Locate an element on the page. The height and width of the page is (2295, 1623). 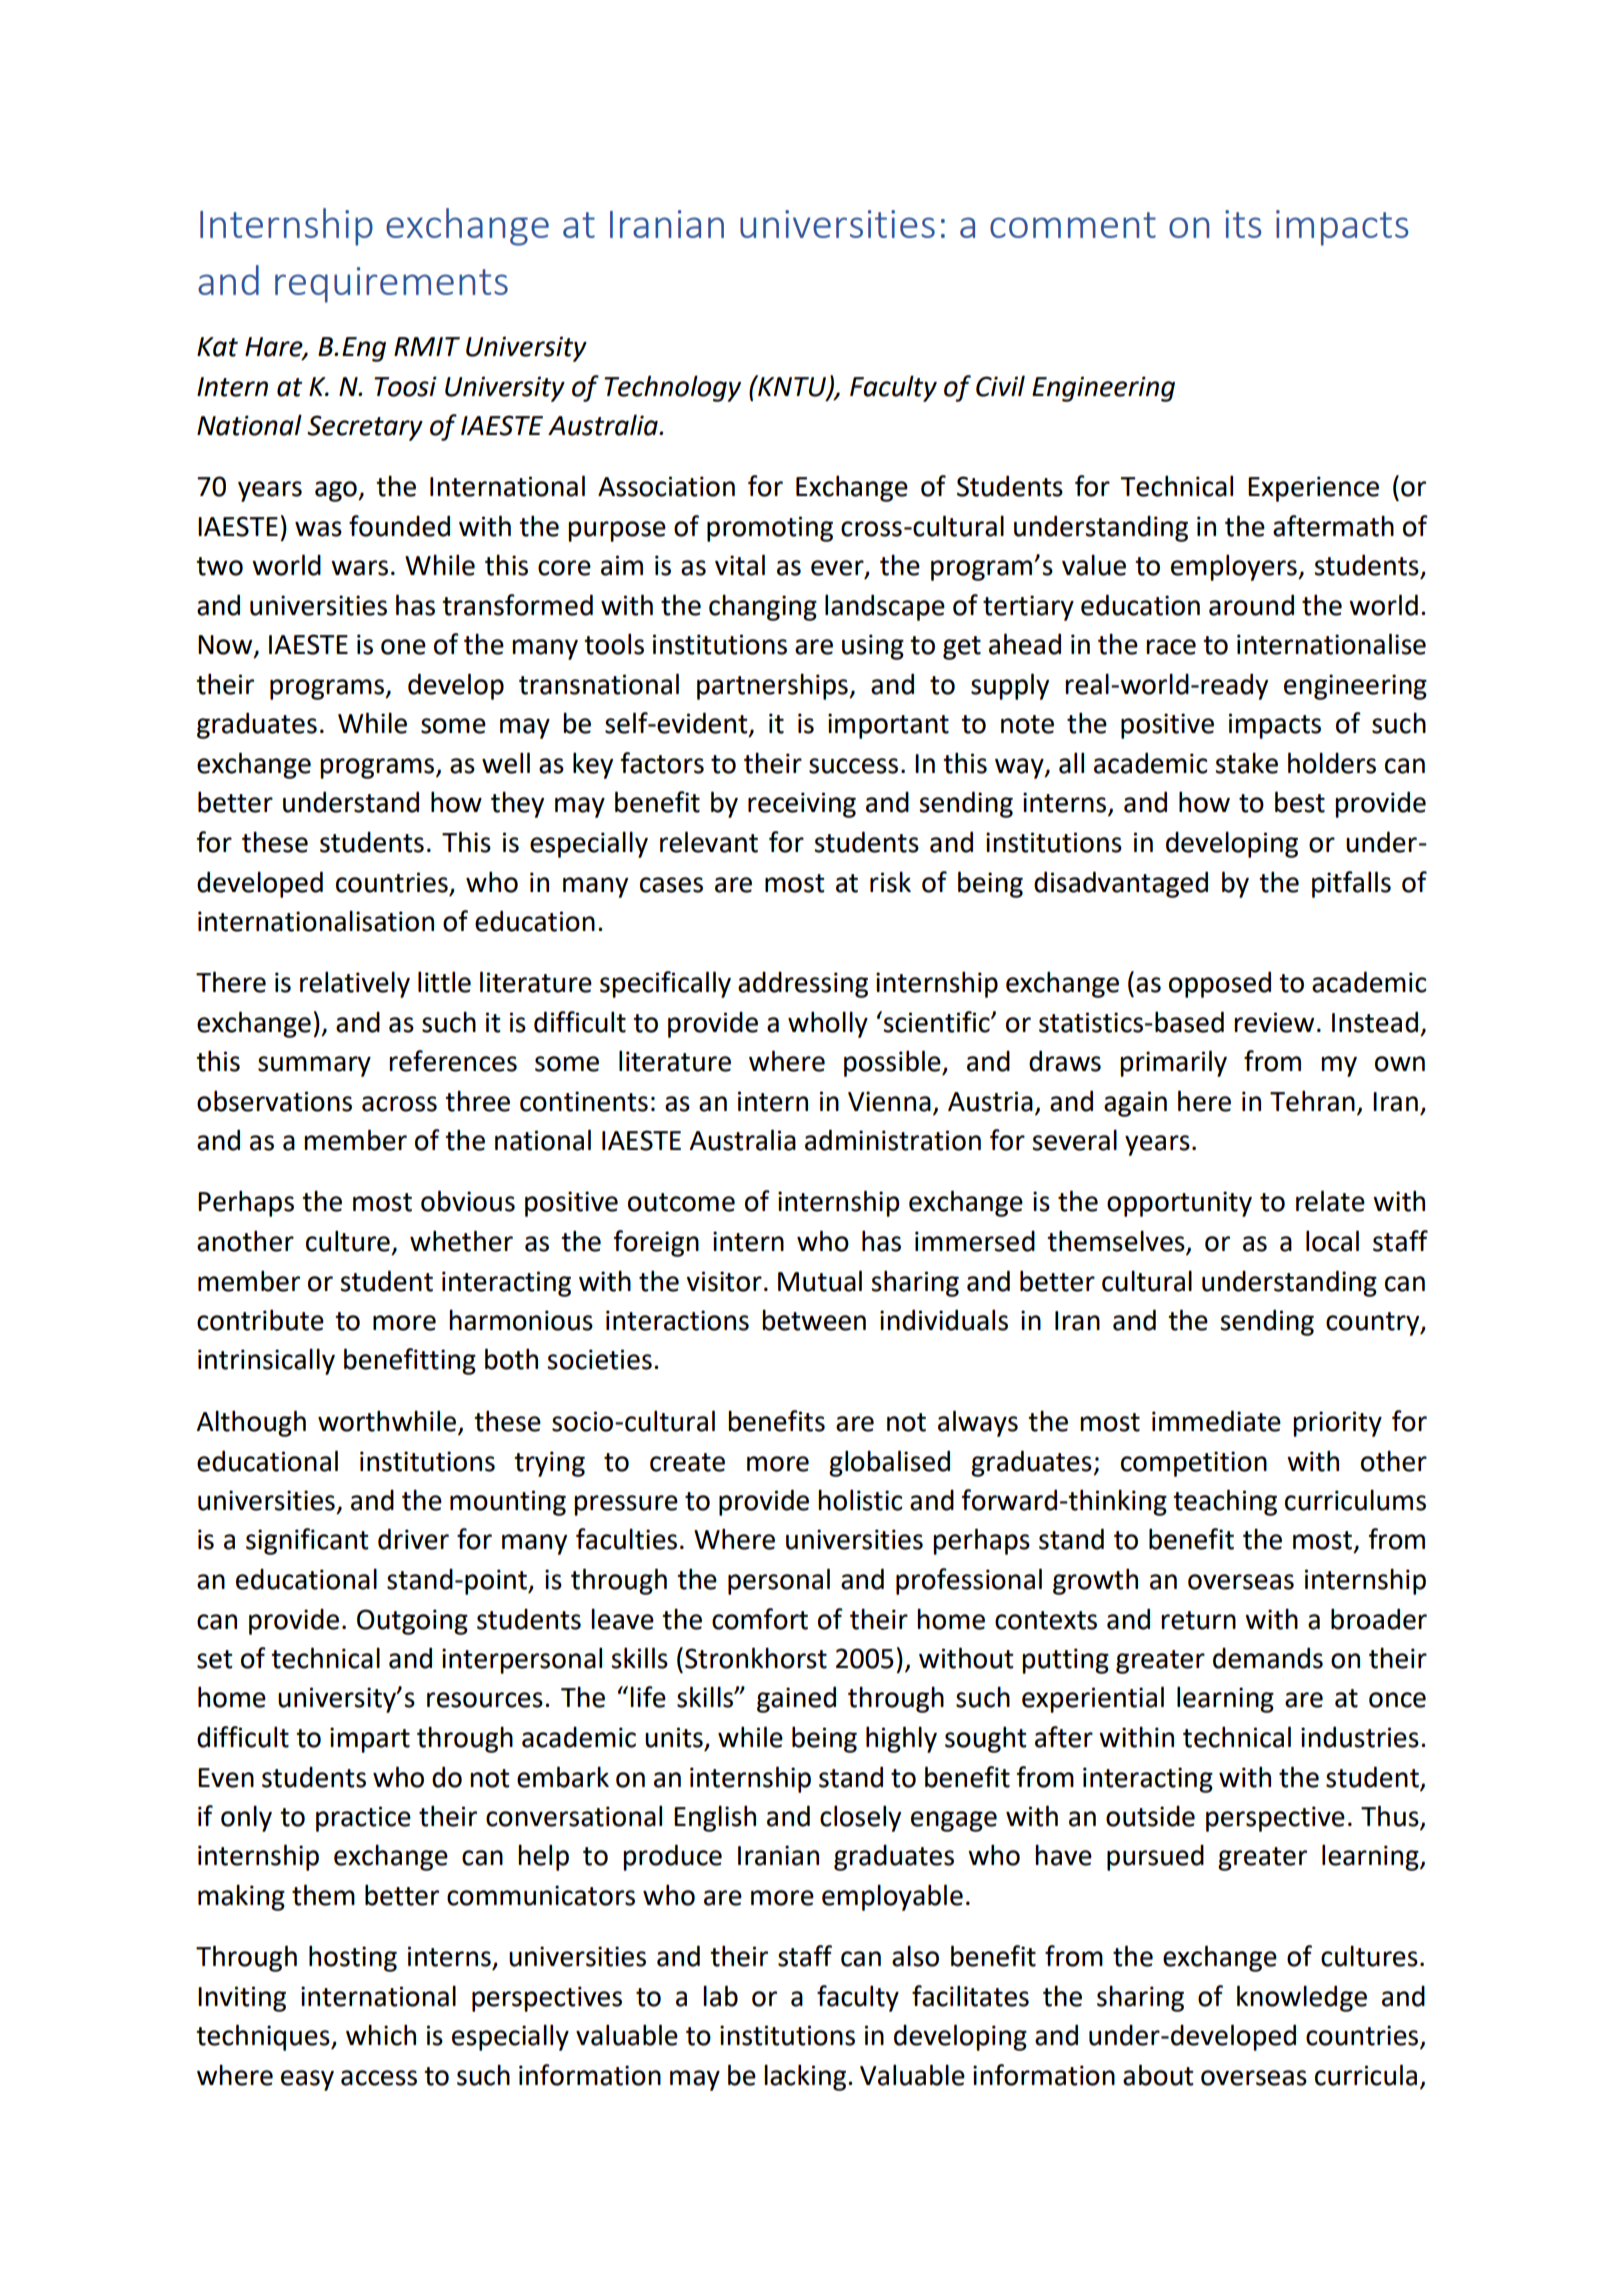
observations is located at coordinates (274, 1101).
